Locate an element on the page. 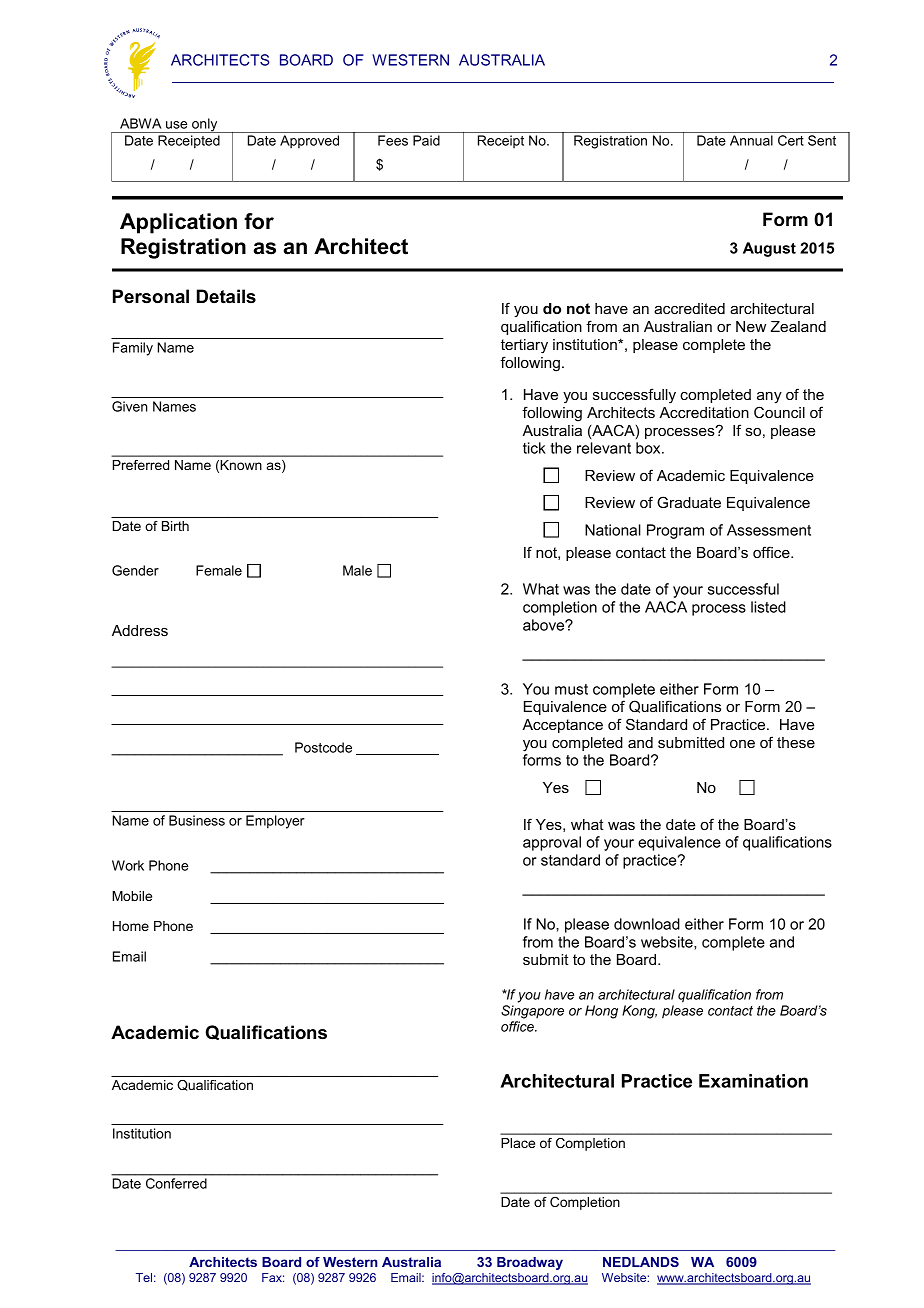 Image resolution: width=924 pixels, height=1308 pixels. Broadway is located at coordinates (530, 1263).
